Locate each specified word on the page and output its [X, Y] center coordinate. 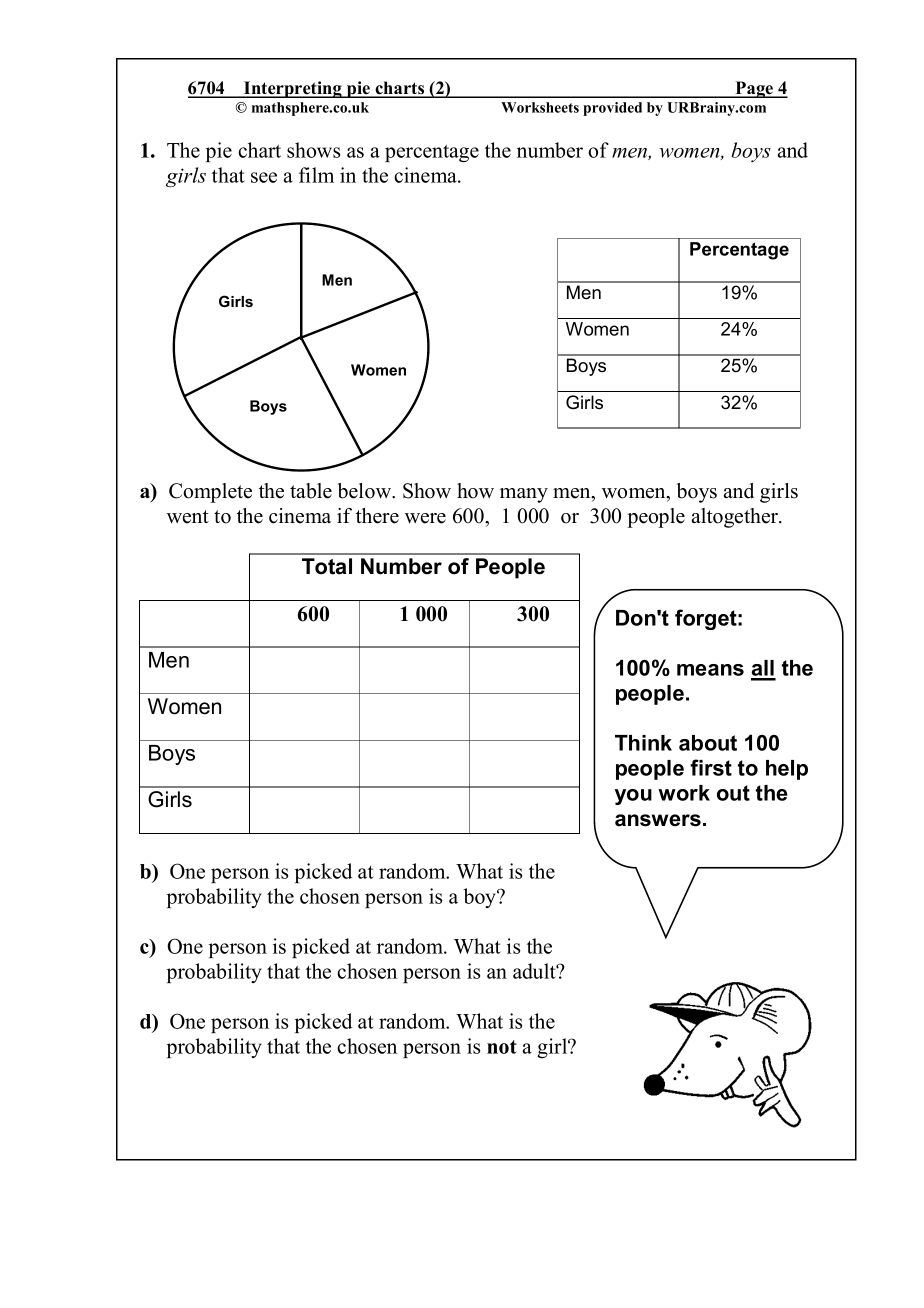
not [502, 1047]
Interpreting [293, 89]
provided [612, 109]
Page [754, 89]
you [633, 797]
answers [658, 820]
